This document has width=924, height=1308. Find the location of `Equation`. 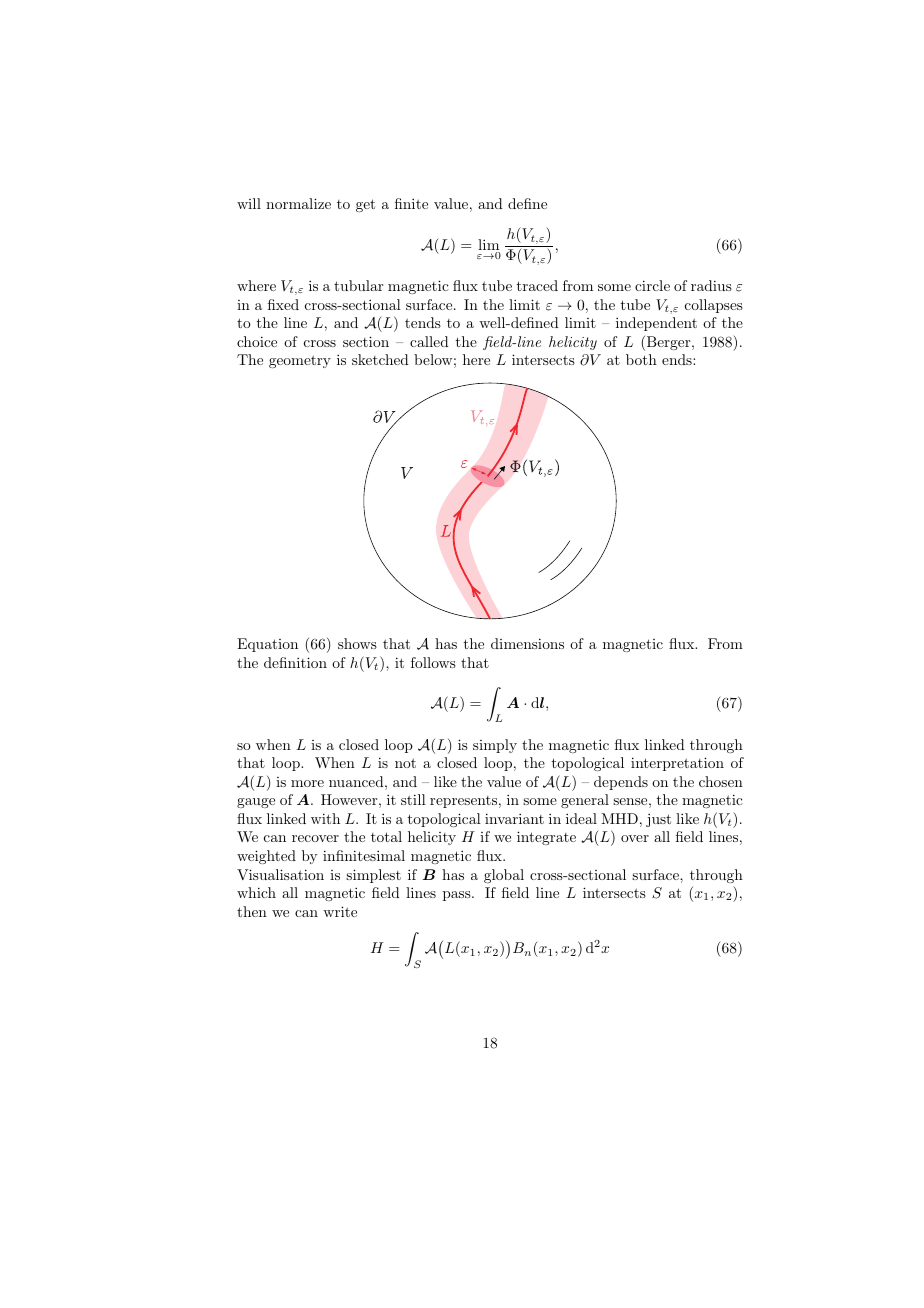

Equation is located at coordinates (267, 645).
